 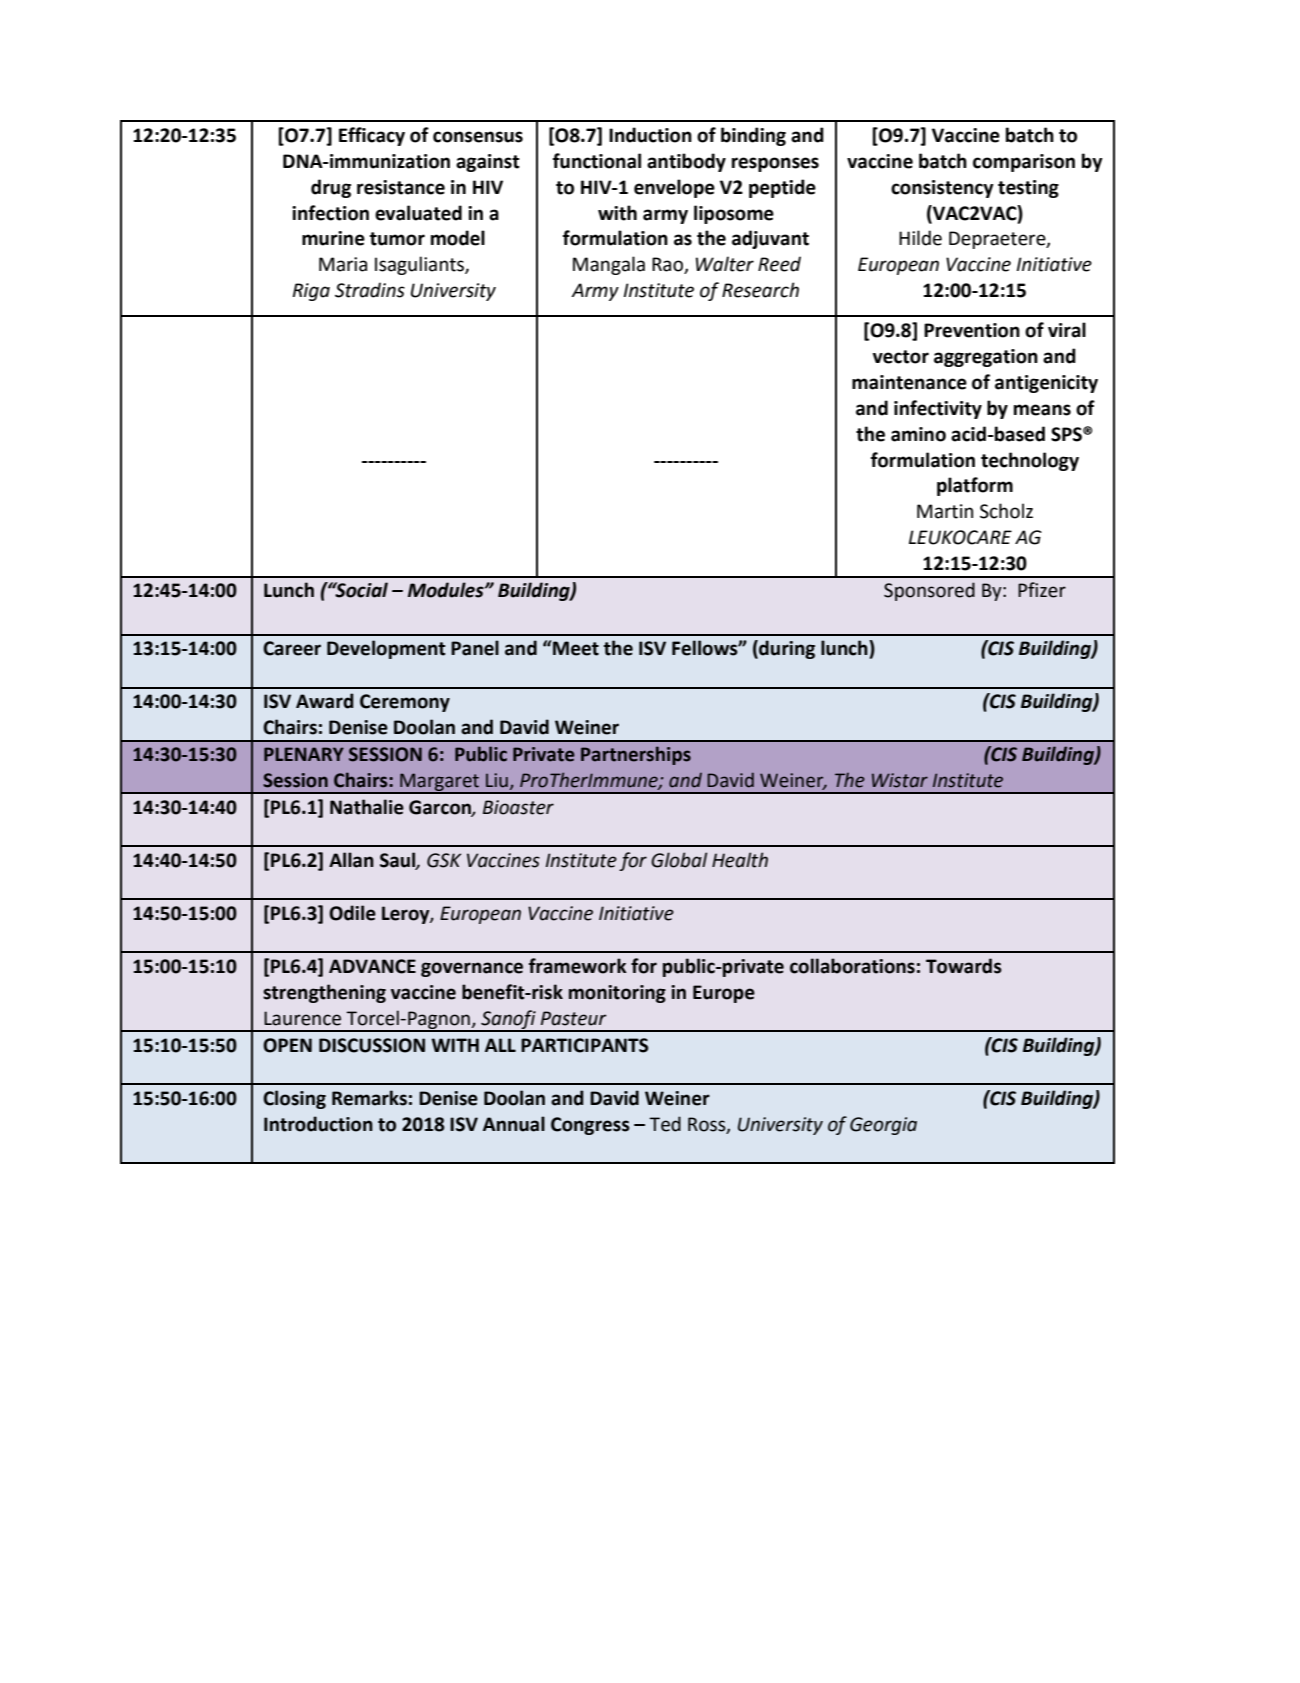 What do you see at coordinates (975, 486) in the image?
I see `platform` at bounding box center [975, 486].
